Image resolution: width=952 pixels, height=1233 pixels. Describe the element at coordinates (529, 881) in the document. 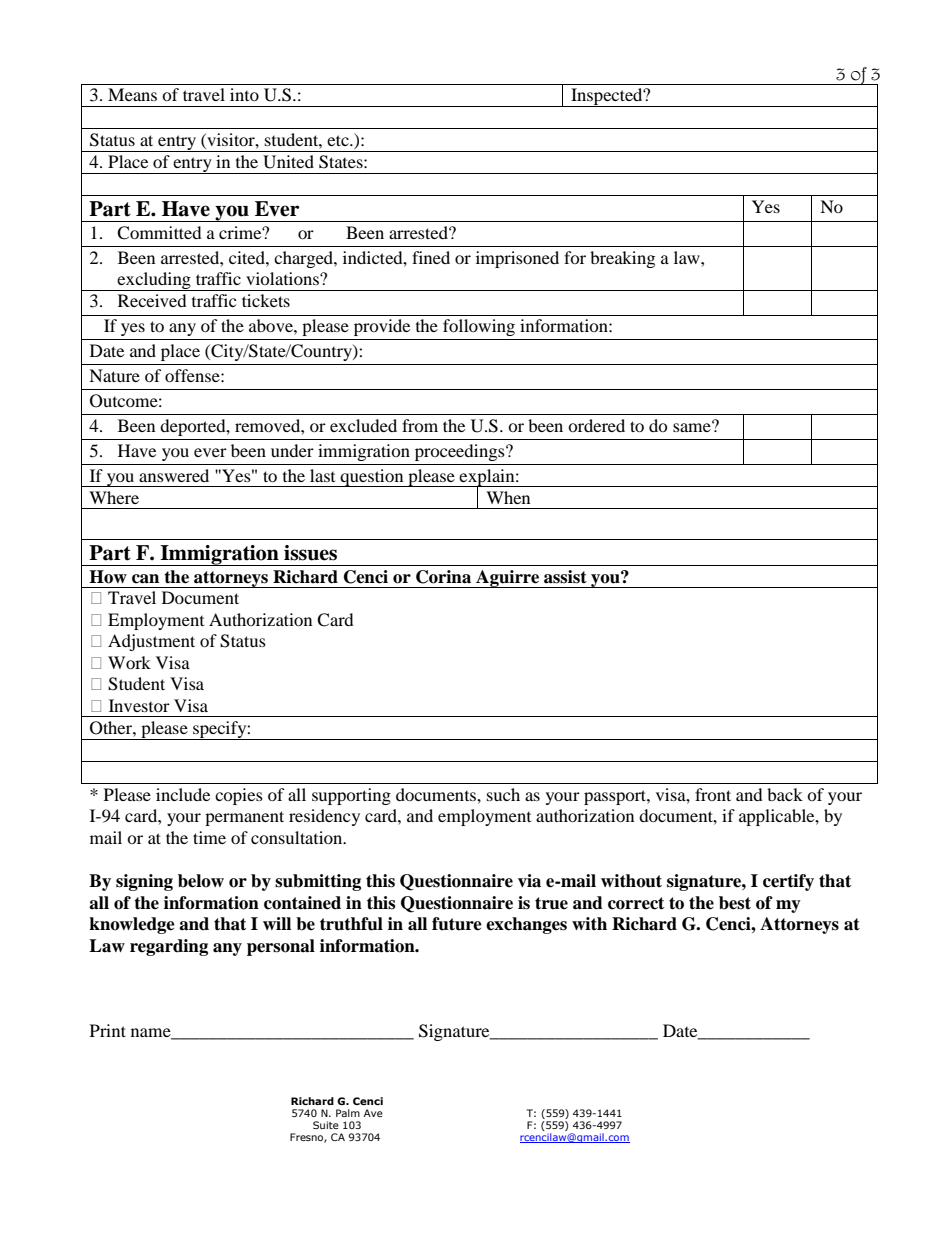

I see `via` at that location.
